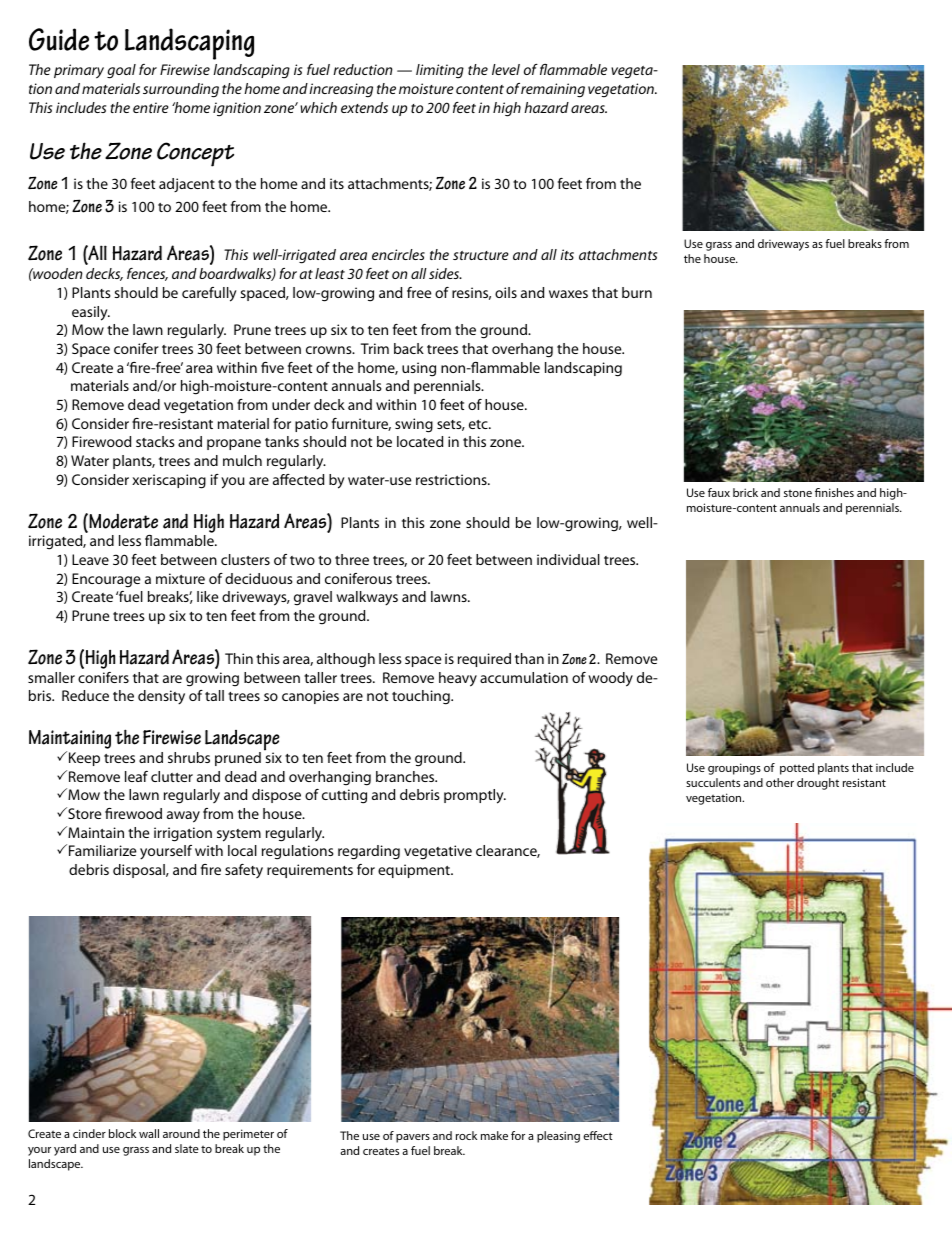 The width and height of the document is (952, 1233). Describe the element at coordinates (440, 71) in the document. I see `limiting` at that location.
